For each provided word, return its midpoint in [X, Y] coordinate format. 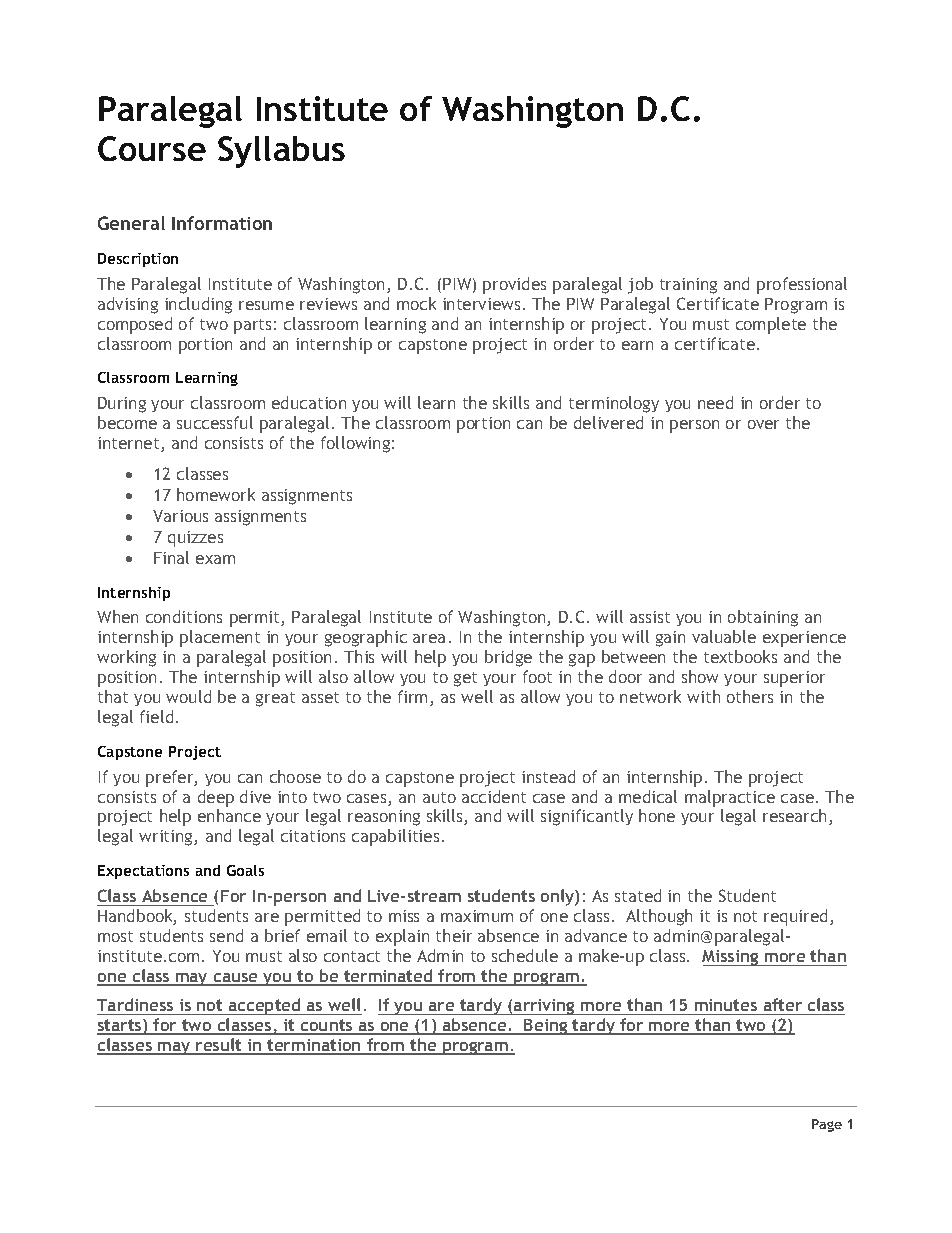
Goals [245, 870]
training [688, 286]
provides [514, 285]
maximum [477, 916]
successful [215, 422]
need [715, 402]
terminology [614, 404]
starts [120, 1026]
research [796, 817]
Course [152, 148]
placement [220, 638]
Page [827, 1125]
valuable [724, 636]
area [429, 638]
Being [546, 1027]
